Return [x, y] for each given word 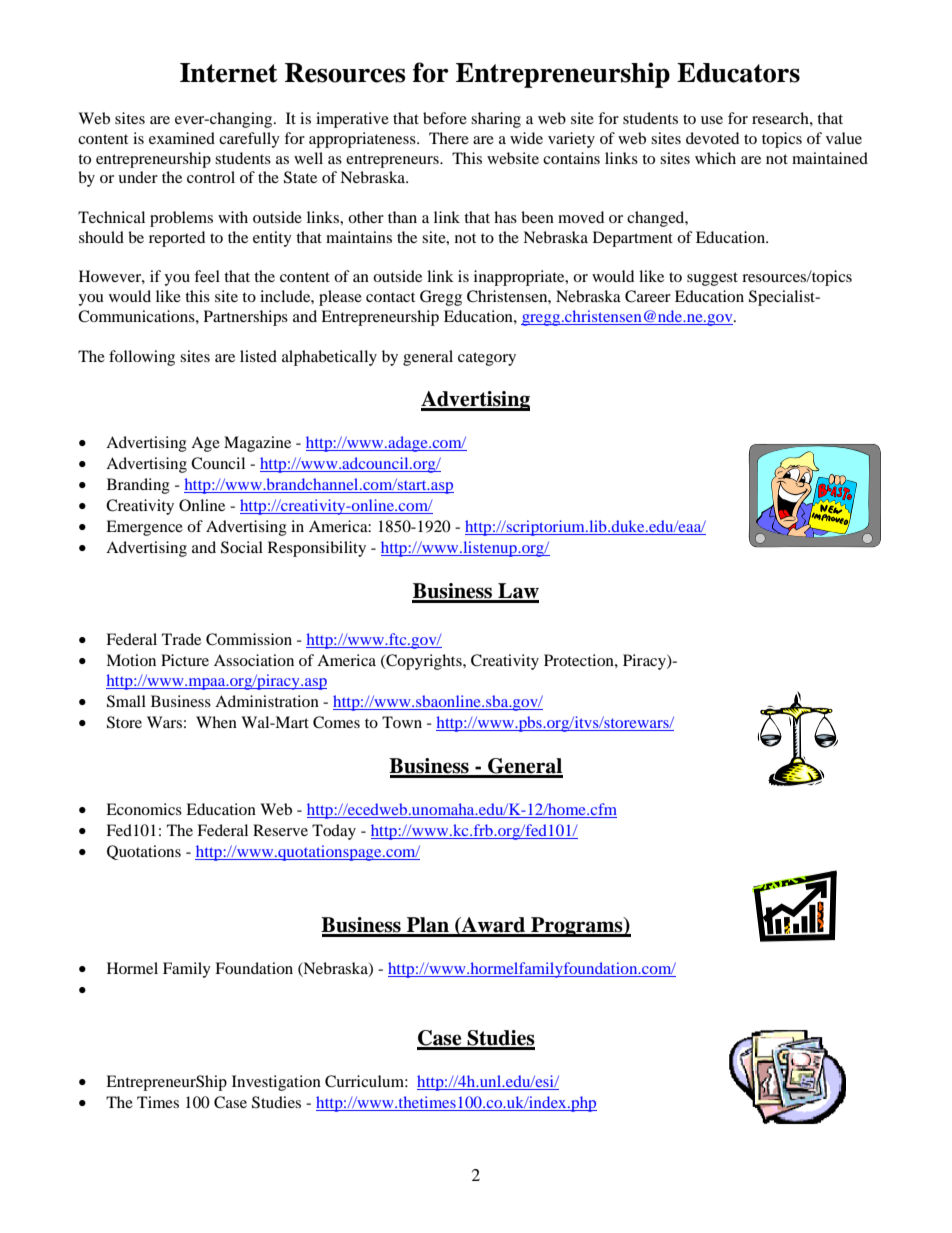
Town [402, 722]
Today [334, 832]
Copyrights [424, 662]
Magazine [257, 444]
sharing [496, 120]
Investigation [276, 1083]
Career [648, 296]
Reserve [280, 830]
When [216, 722]
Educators [738, 73]
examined [182, 138]
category [487, 359]
